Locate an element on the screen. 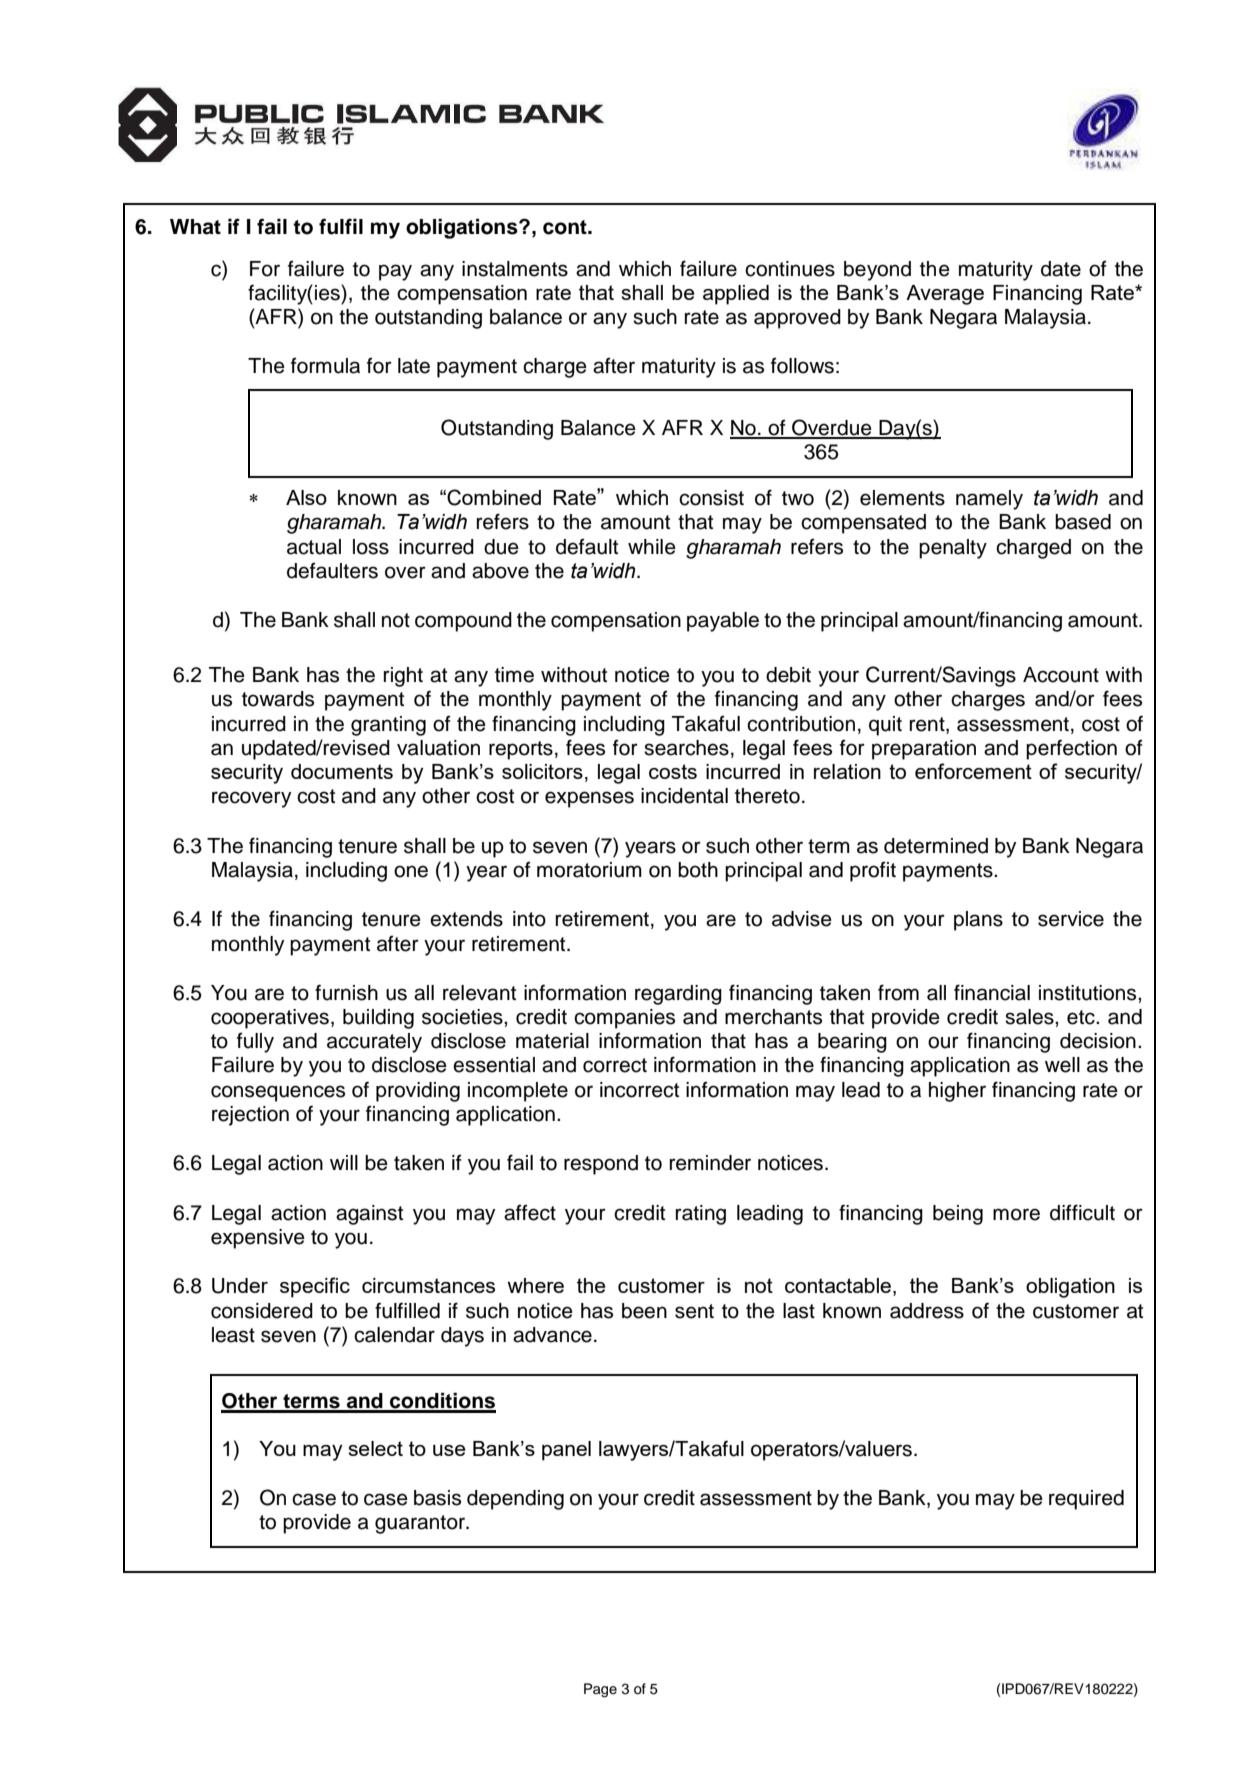 The width and height of the screenshot is (1252, 1771). Page is located at coordinates (600, 1690).
